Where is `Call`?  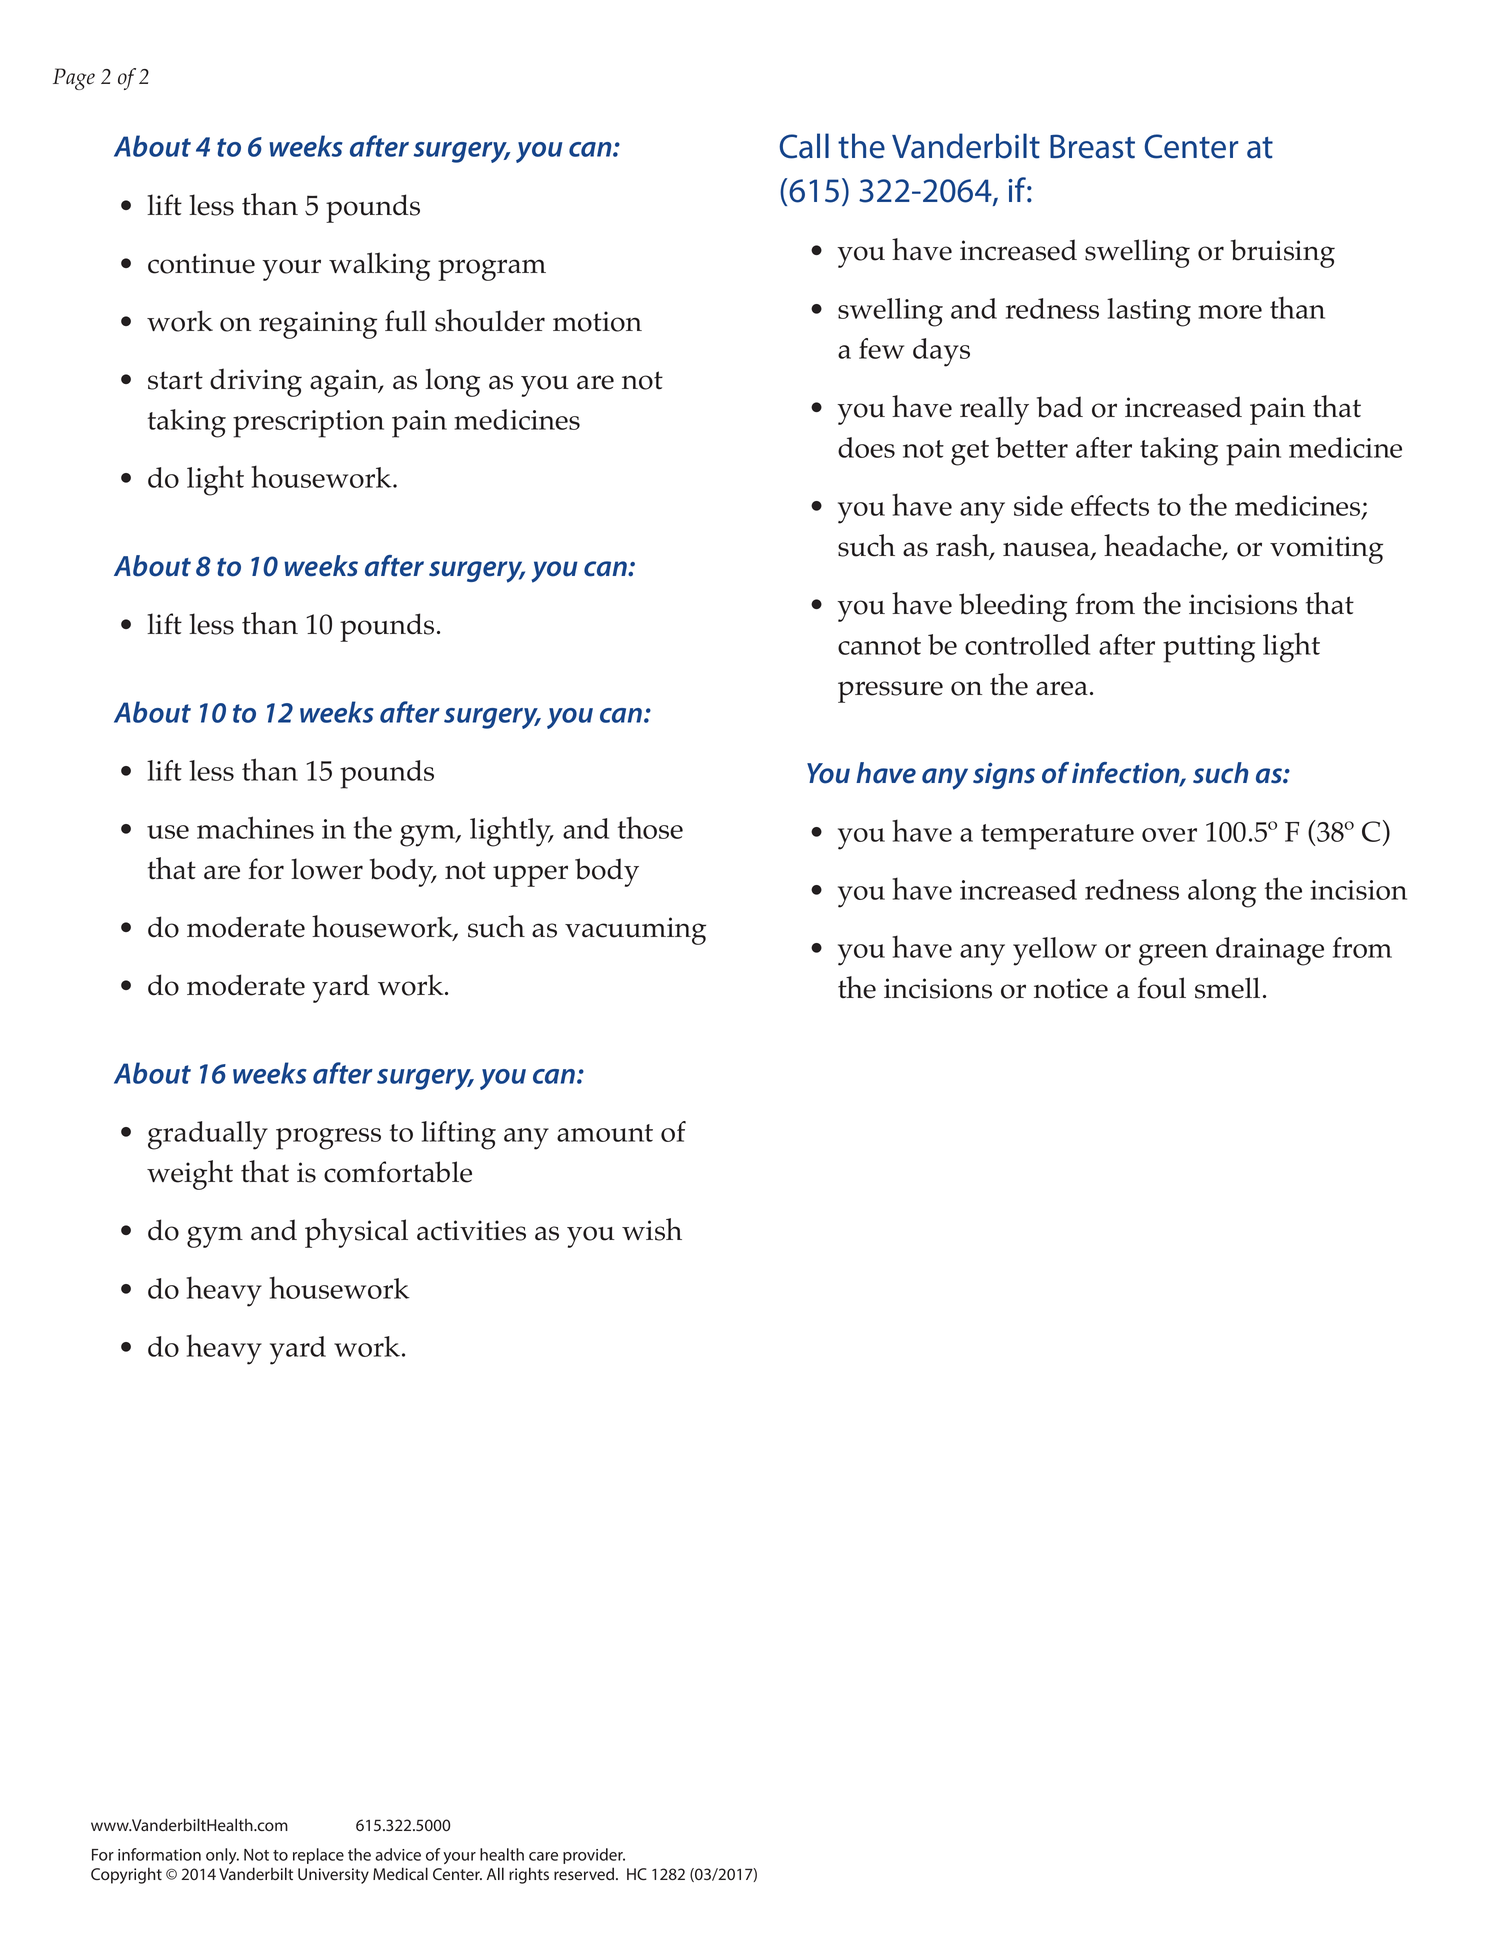 Call is located at coordinates (804, 146).
